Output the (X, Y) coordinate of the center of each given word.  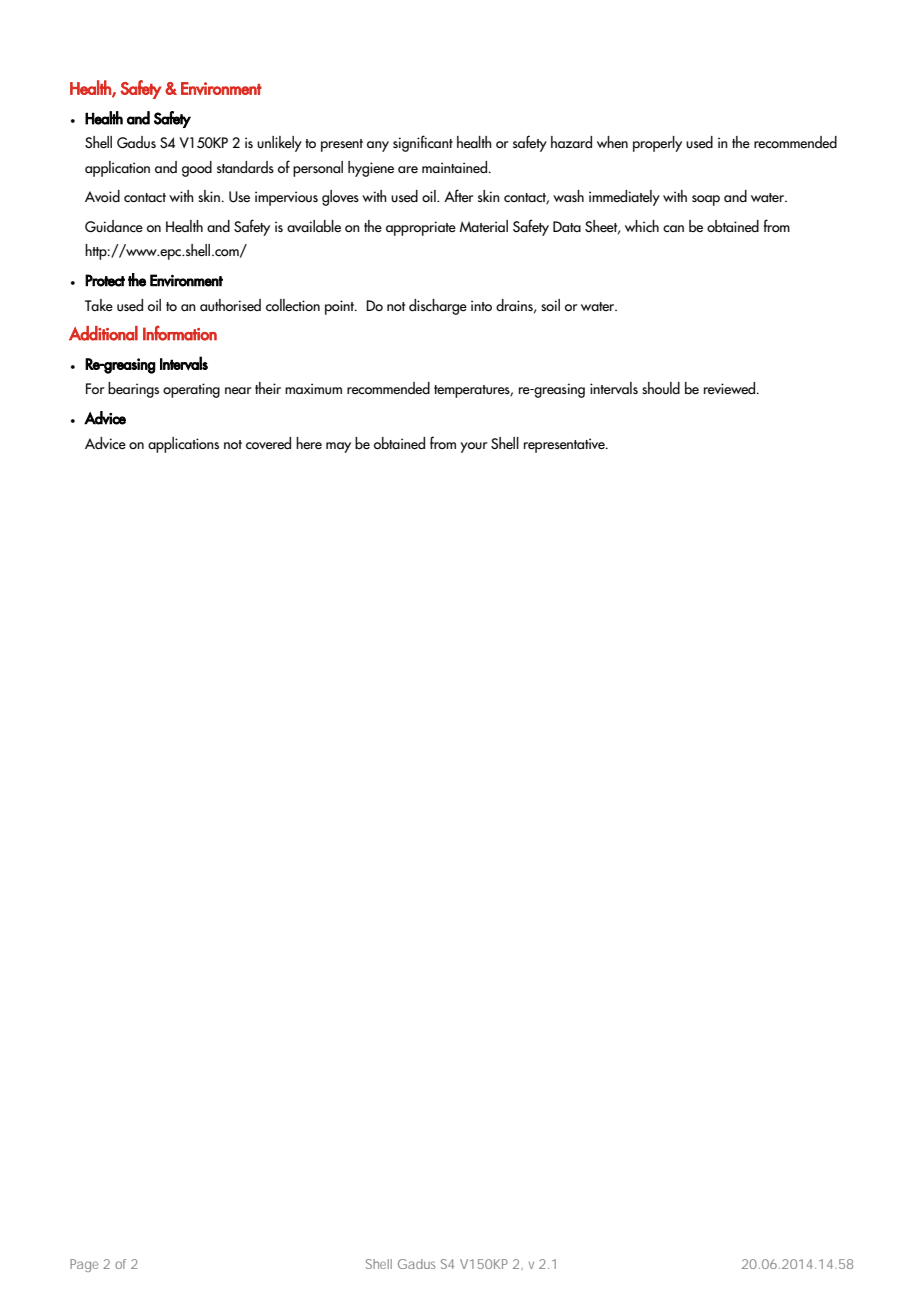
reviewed (731, 388)
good (197, 169)
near (238, 390)
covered (268, 443)
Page (84, 1265)
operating (191, 390)
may (338, 447)
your (474, 447)
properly (657, 144)
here (309, 443)
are (408, 169)
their (268, 388)
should (661, 388)
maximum (313, 389)
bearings (133, 390)
